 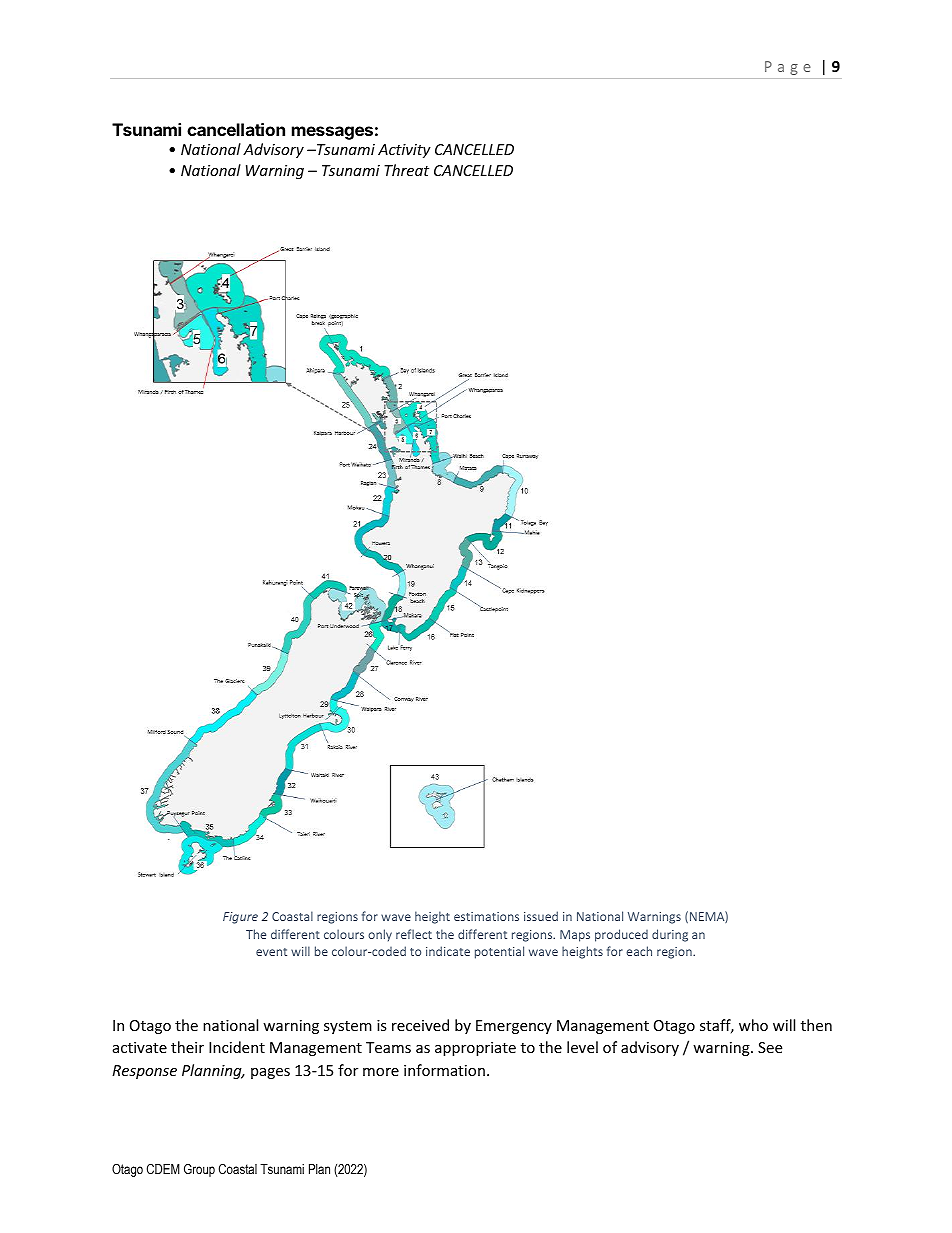 What do you see at coordinates (199, 1170) in the screenshot?
I see `Group` at bounding box center [199, 1170].
